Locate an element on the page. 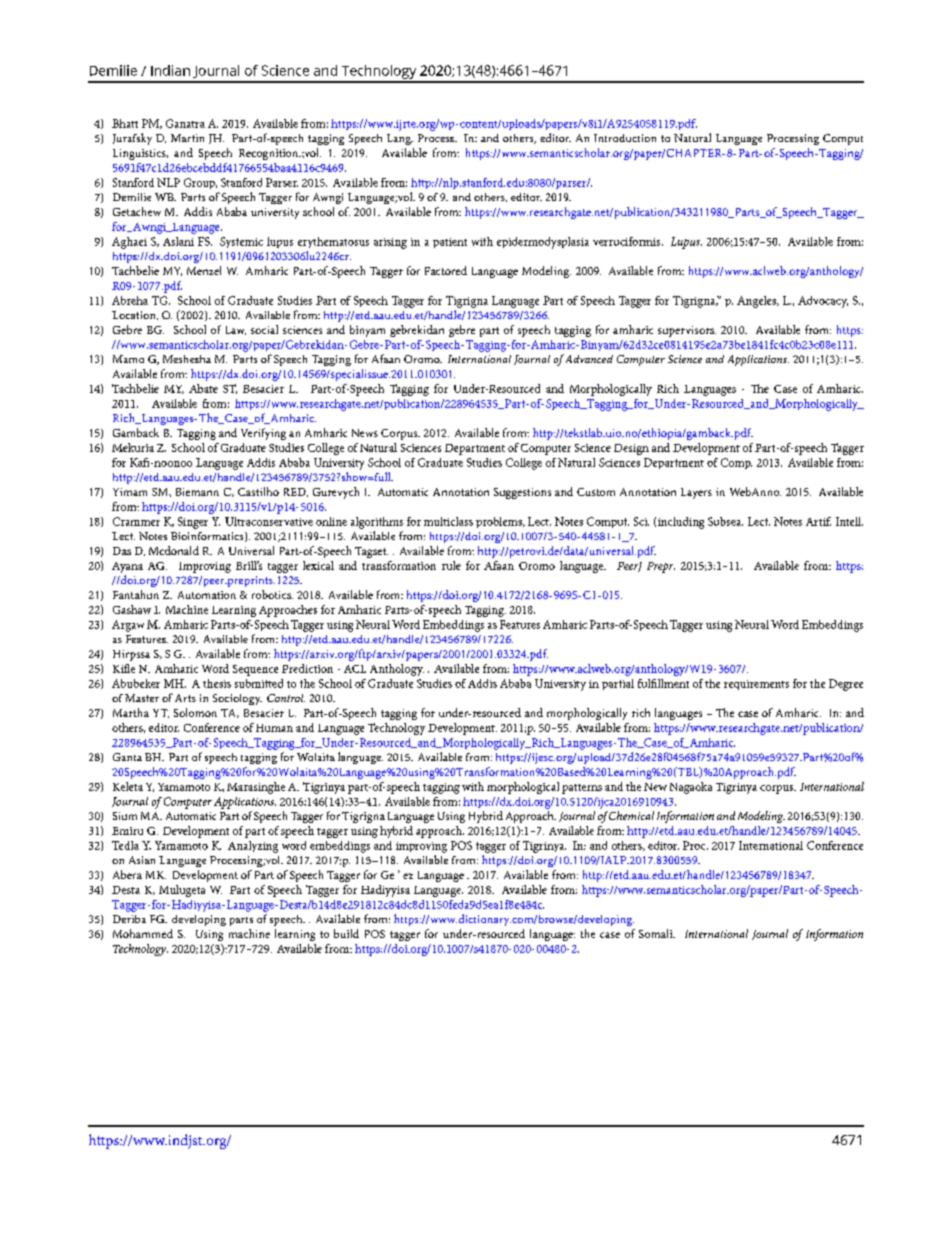  Singer is located at coordinates (193, 523).
